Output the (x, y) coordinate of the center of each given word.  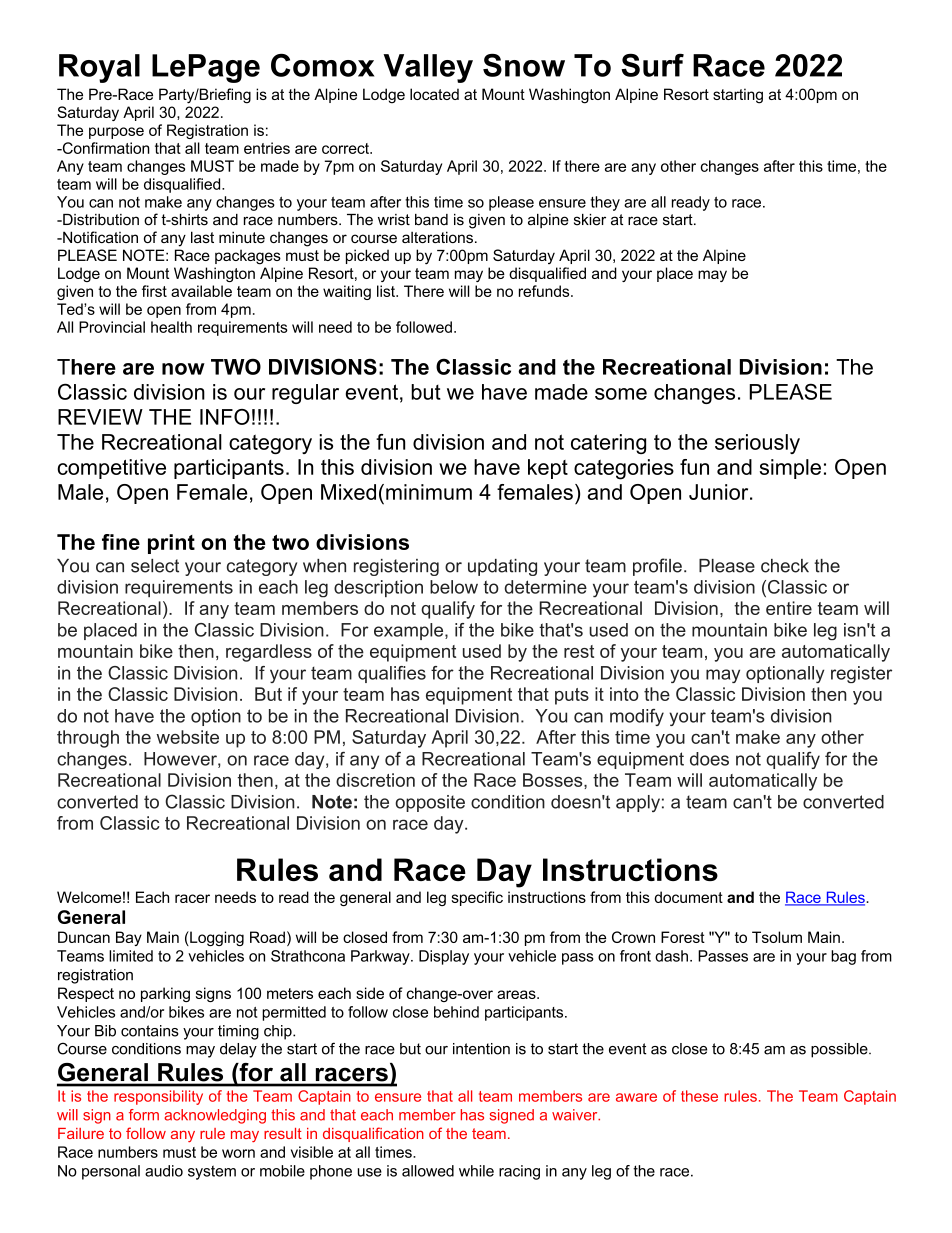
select (155, 566)
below (454, 587)
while (476, 1171)
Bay (129, 938)
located (434, 94)
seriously (757, 444)
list (387, 291)
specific (477, 898)
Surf (652, 65)
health (171, 327)
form (144, 1115)
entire (789, 608)
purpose (116, 133)
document (688, 897)
